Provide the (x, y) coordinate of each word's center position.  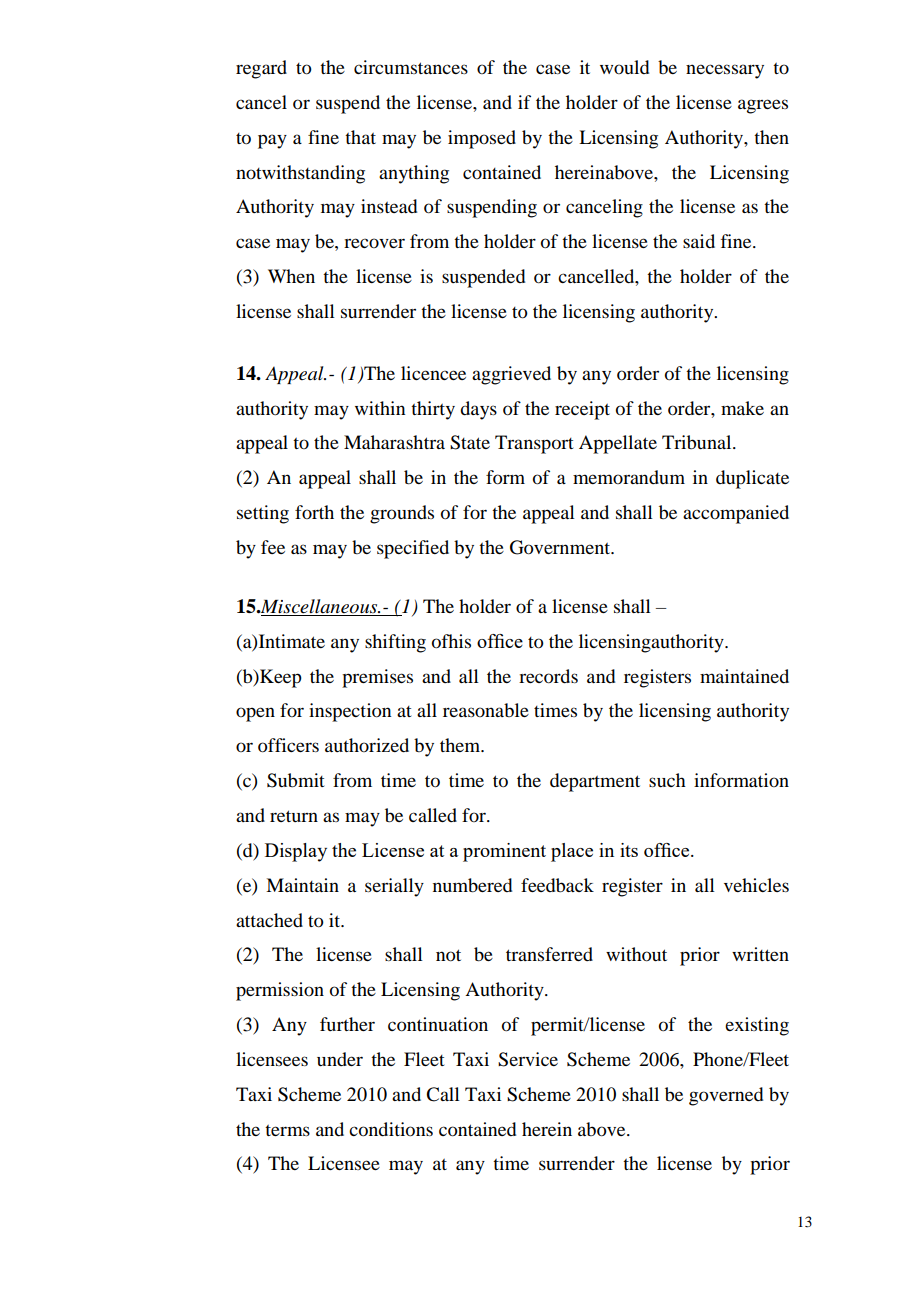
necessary (725, 71)
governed (726, 1096)
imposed (482, 139)
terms (287, 1130)
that (360, 137)
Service (528, 1059)
